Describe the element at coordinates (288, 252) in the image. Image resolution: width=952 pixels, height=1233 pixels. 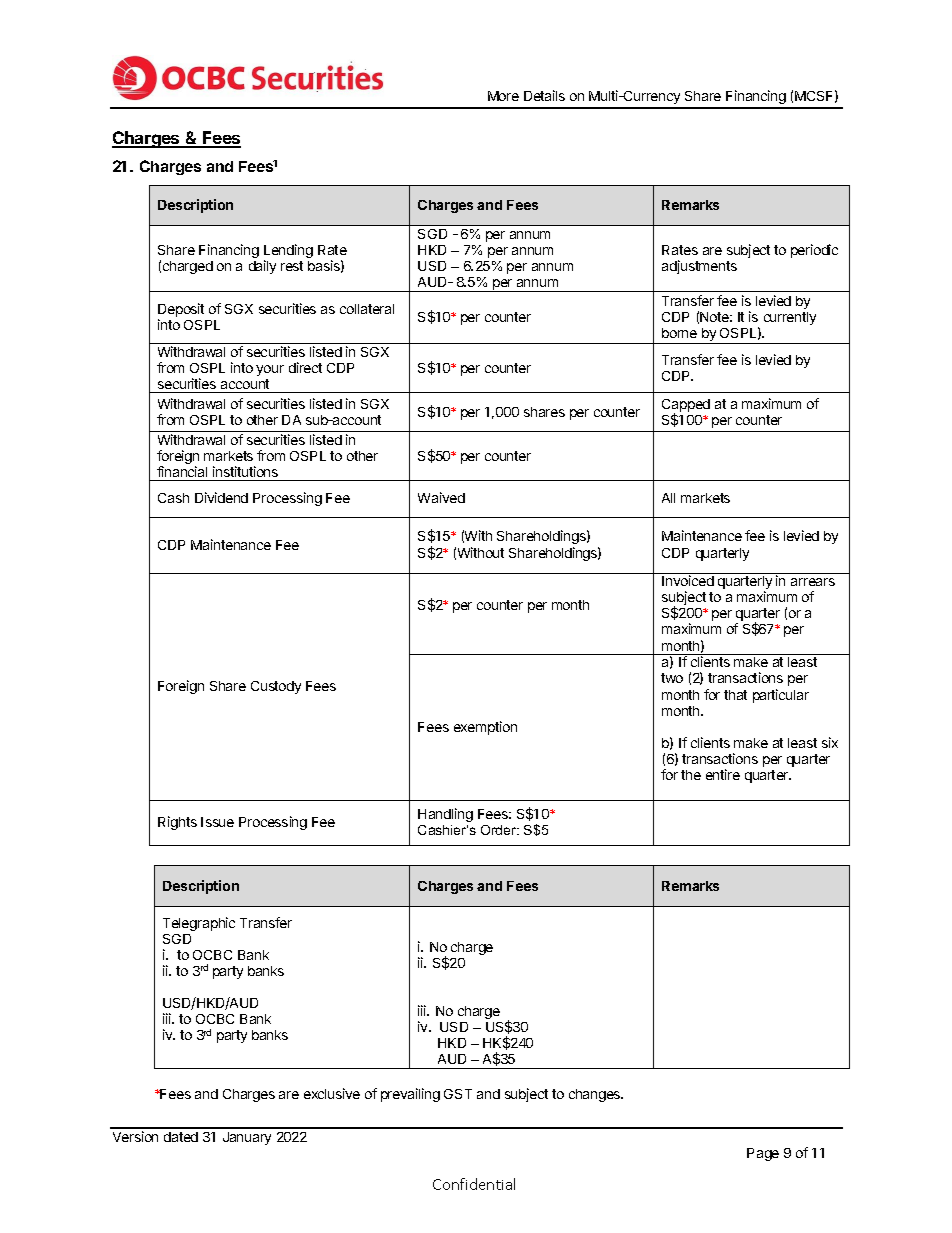
I see `Lending` at that location.
